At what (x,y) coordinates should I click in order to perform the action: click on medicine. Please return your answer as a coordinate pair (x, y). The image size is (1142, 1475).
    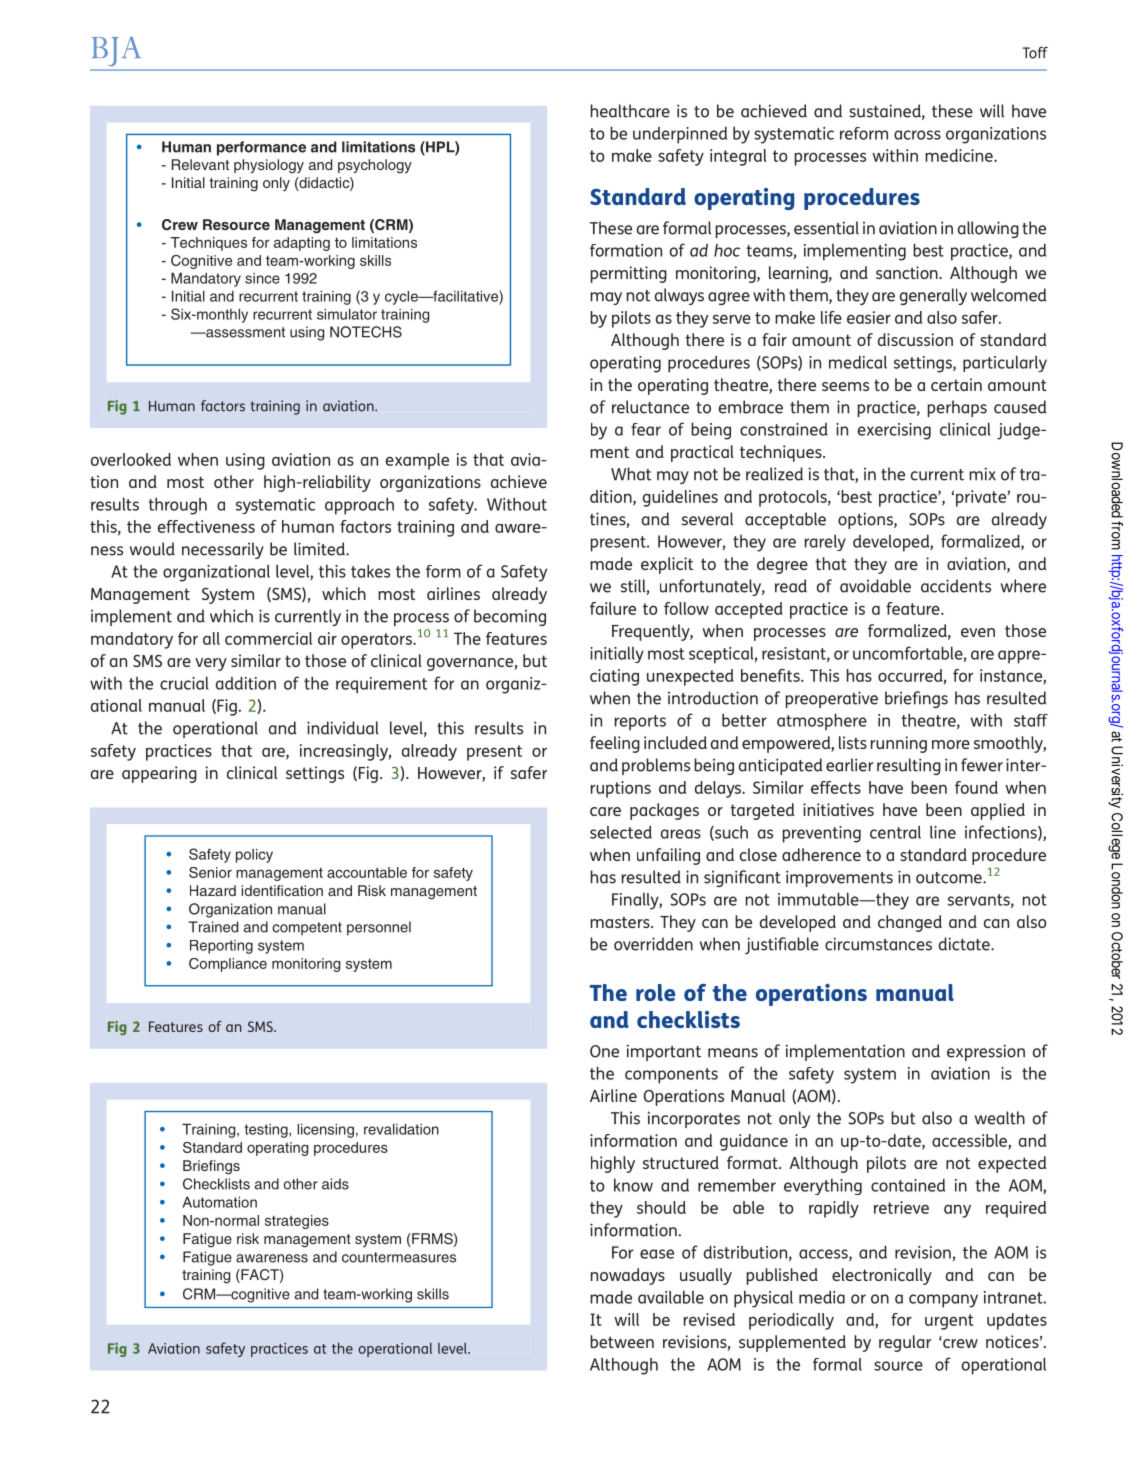
    Looking at the image, I should click on (960, 155).
